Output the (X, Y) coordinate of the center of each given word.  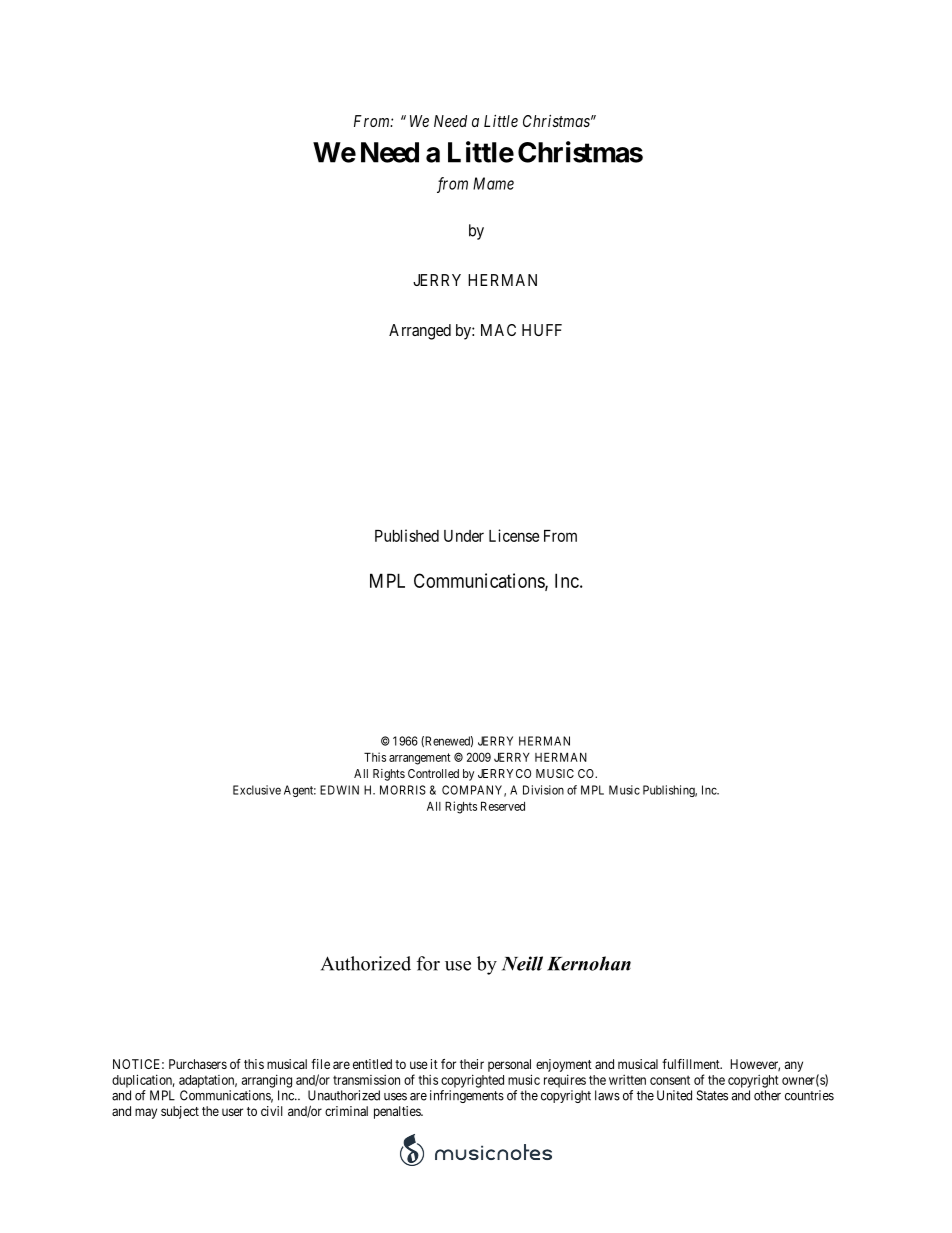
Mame (493, 183)
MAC (498, 330)
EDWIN (339, 790)
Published (407, 535)
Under (464, 536)
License (514, 535)
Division (543, 790)
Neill (522, 963)
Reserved (503, 806)
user (232, 1112)
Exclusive (257, 790)
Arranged (420, 332)
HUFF (542, 330)
